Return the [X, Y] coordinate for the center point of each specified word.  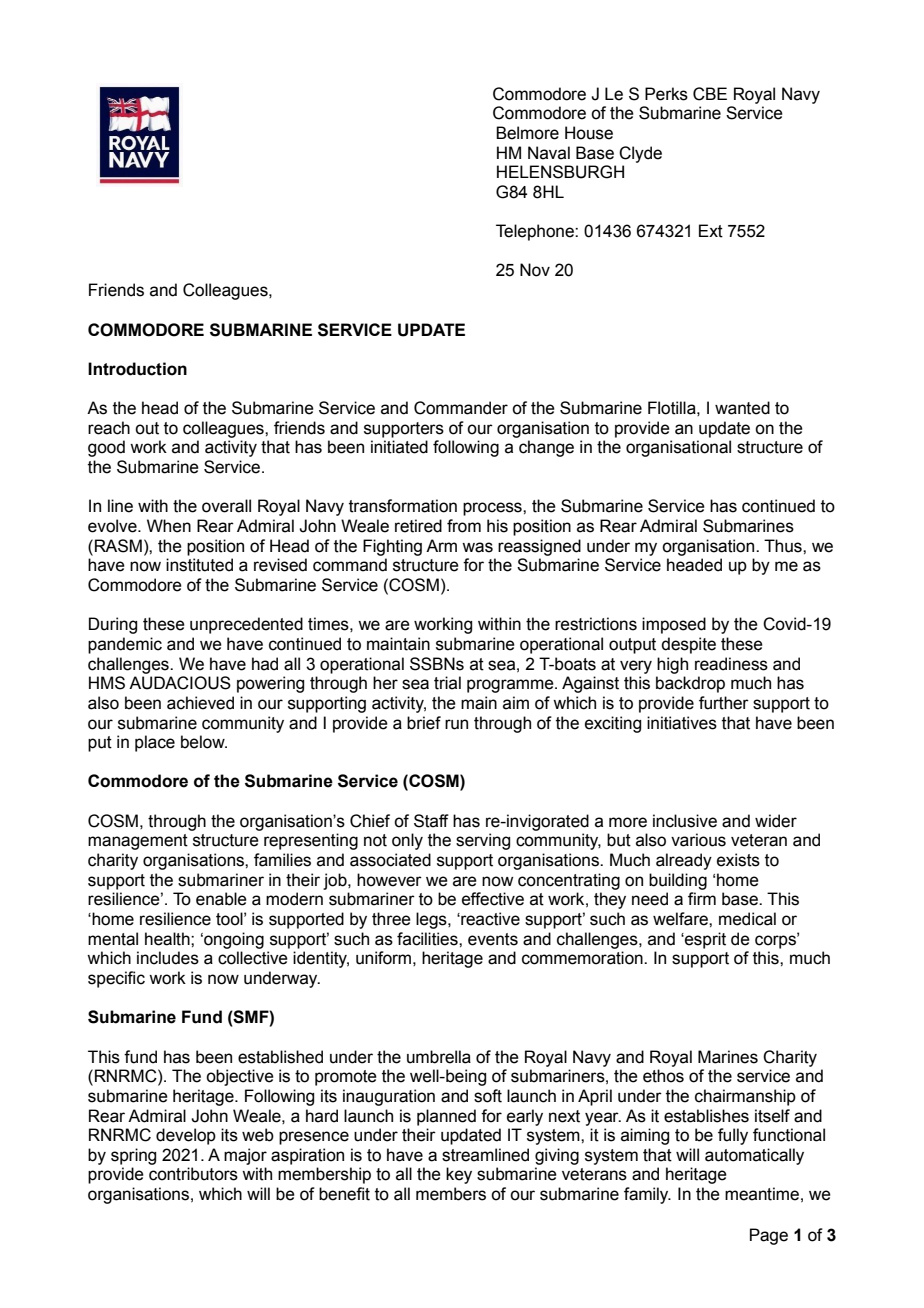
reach [109, 428]
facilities [428, 939]
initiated [399, 447]
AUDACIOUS [180, 683]
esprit [704, 940]
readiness [731, 664]
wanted [742, 408]
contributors [193, 1174]
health [168, 939]
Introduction [137, 369]
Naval [549, 153]
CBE [710, 94]
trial [447, 683]
